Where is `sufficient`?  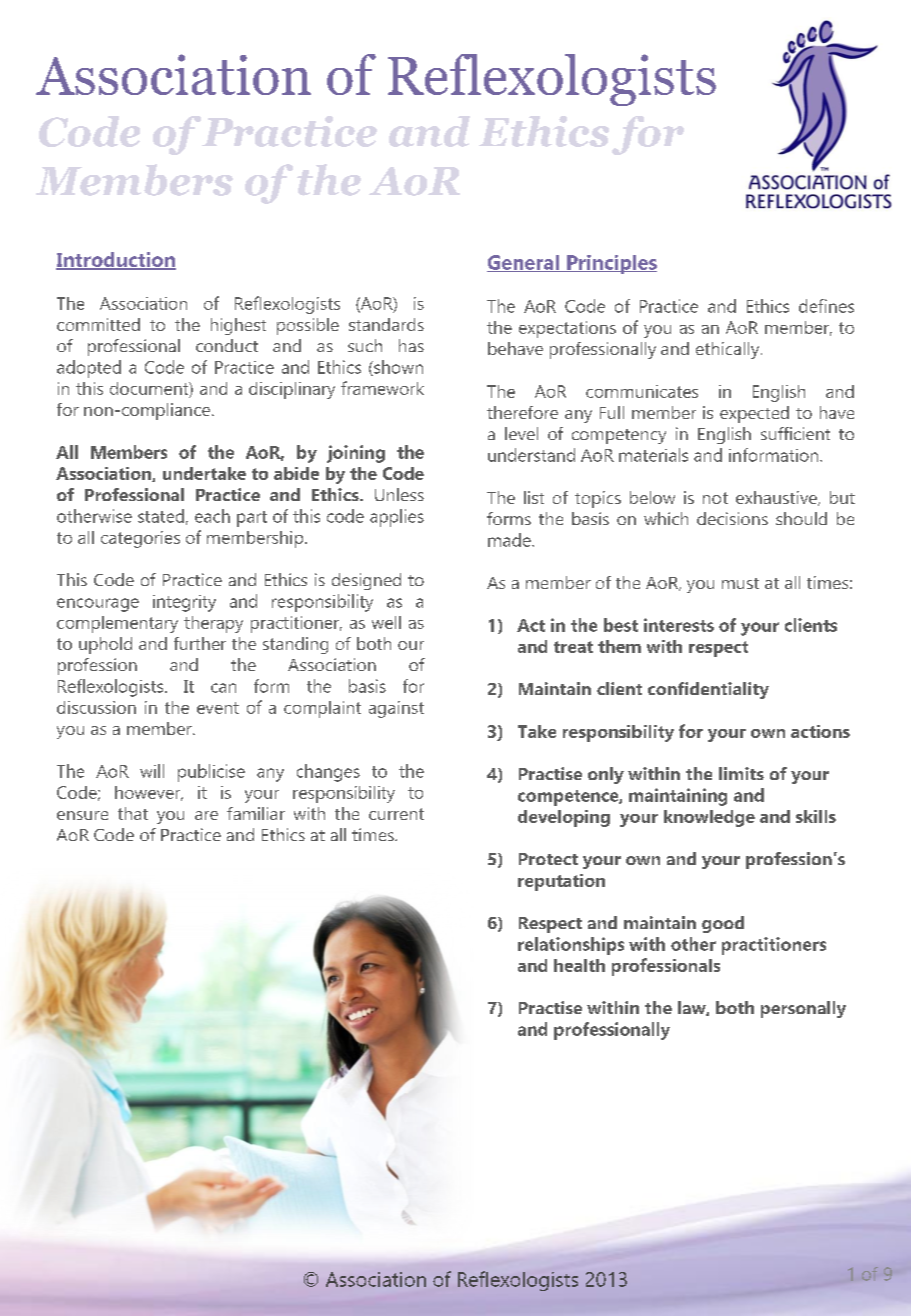
sufficient is located at coordinates (795, 433).
